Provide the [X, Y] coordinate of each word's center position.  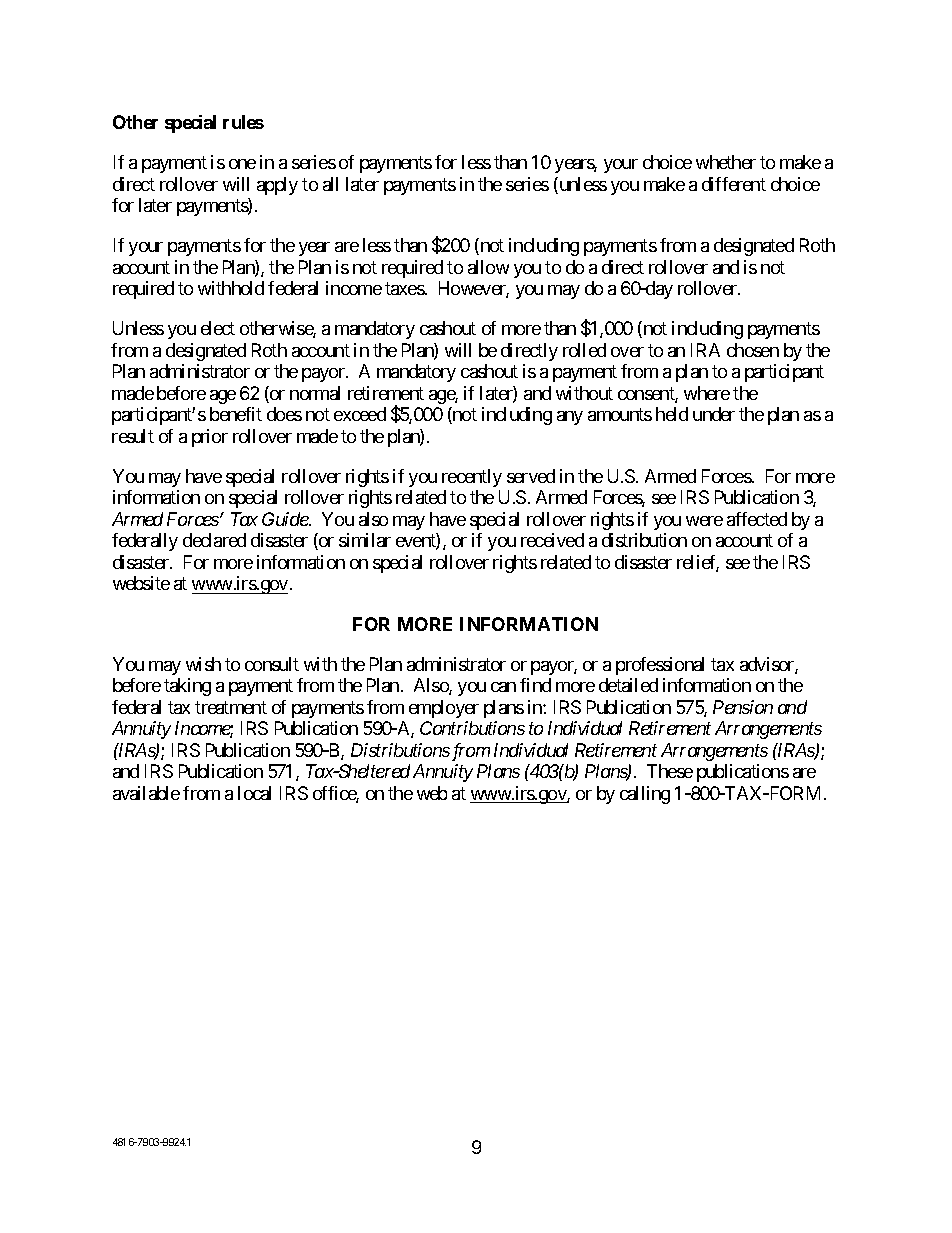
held [672, 414]
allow [488, 267]
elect [218, 328]
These [670, 771]
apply [277, 186]
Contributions [472, 728]
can [503, 687]
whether [726, 162]
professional [660, 666]
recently [472, 478]
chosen [753, 350]
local [254, 793]
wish [203, 664]
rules [243, 122]
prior [210, 438]
